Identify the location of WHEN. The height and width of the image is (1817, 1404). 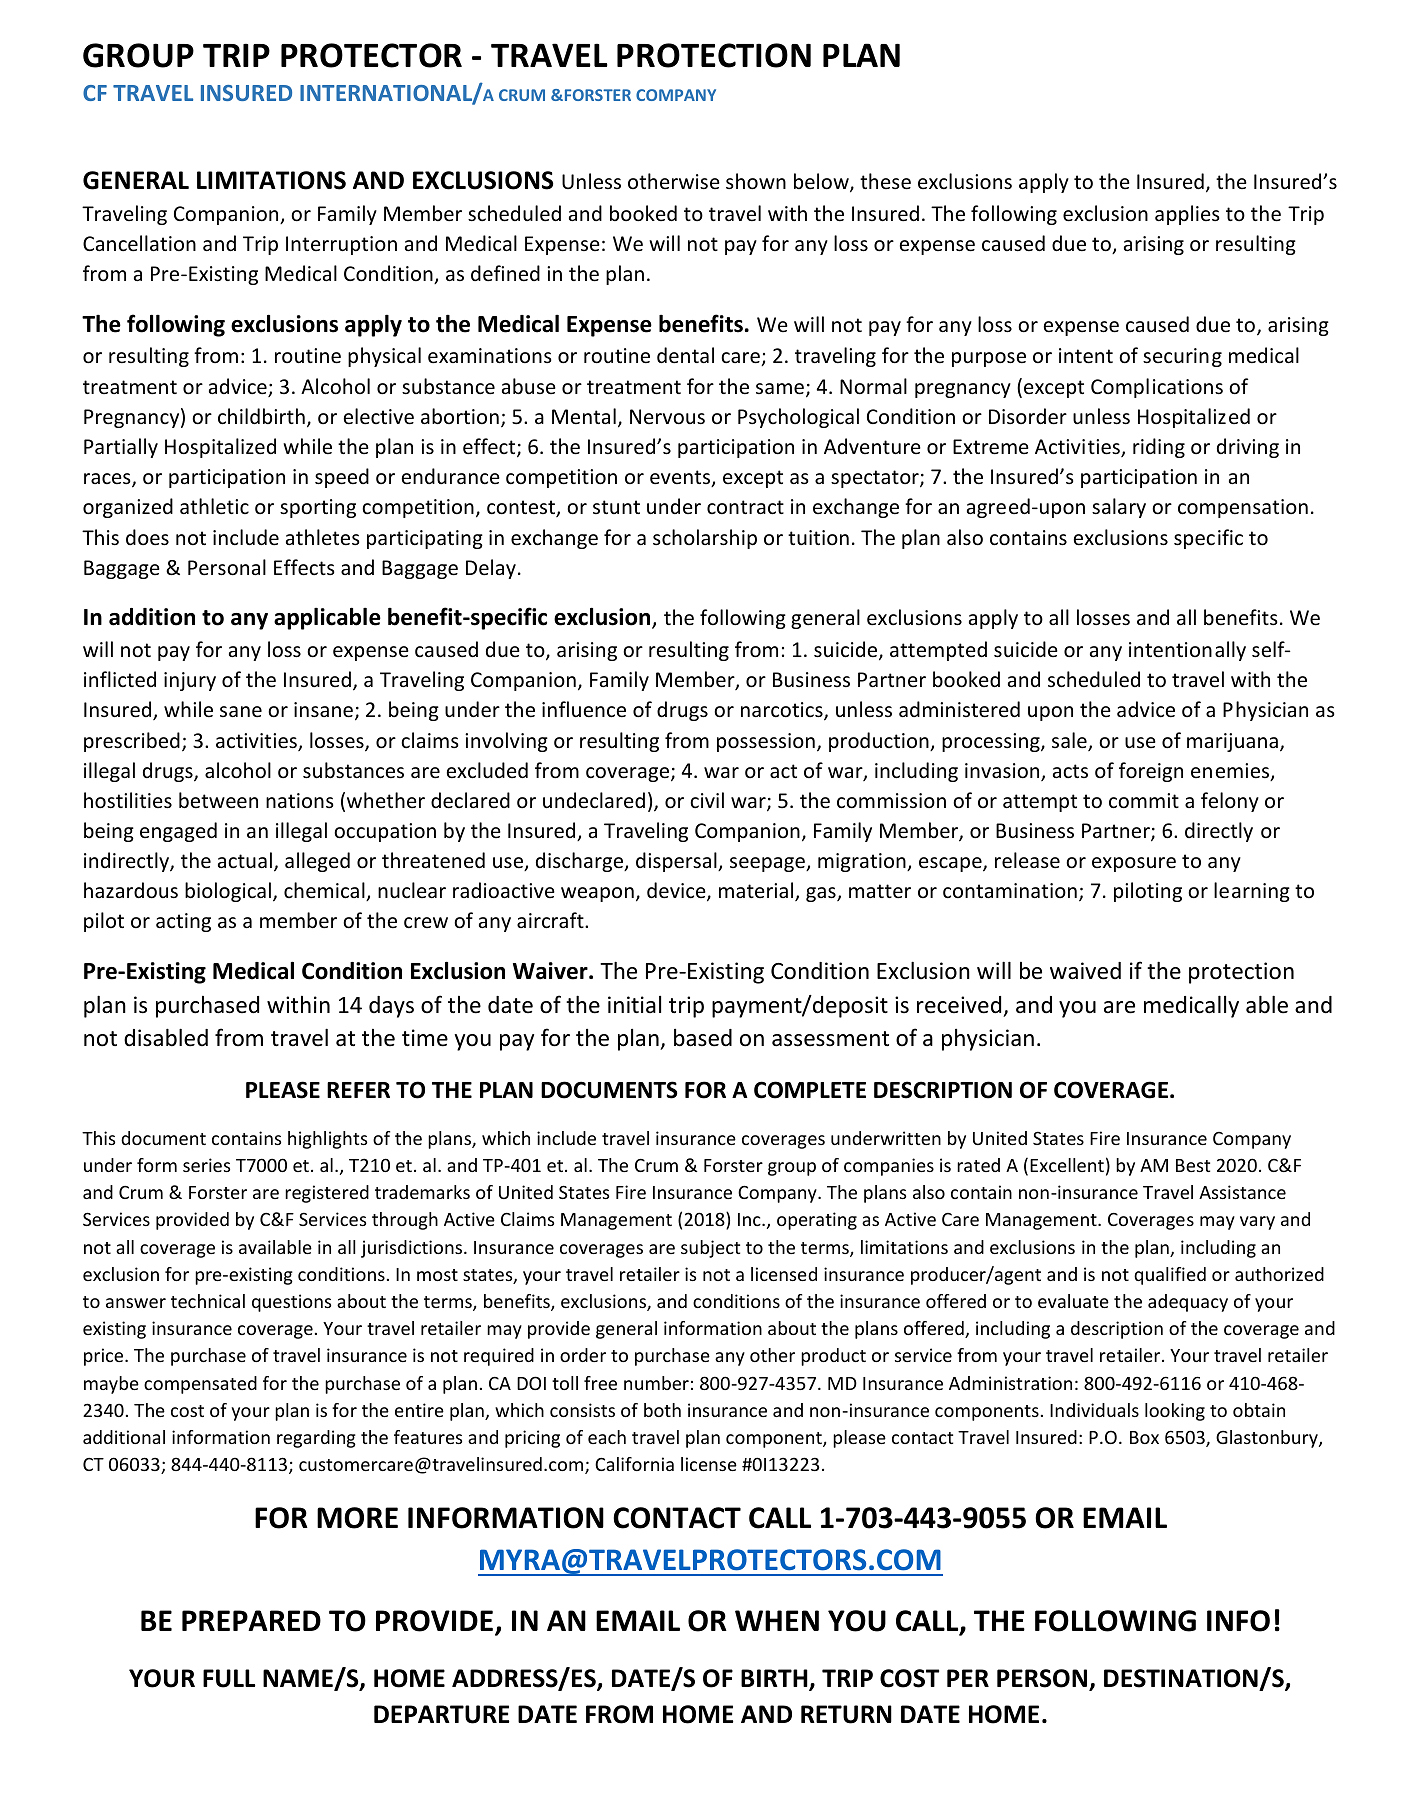
(777, 1620).
